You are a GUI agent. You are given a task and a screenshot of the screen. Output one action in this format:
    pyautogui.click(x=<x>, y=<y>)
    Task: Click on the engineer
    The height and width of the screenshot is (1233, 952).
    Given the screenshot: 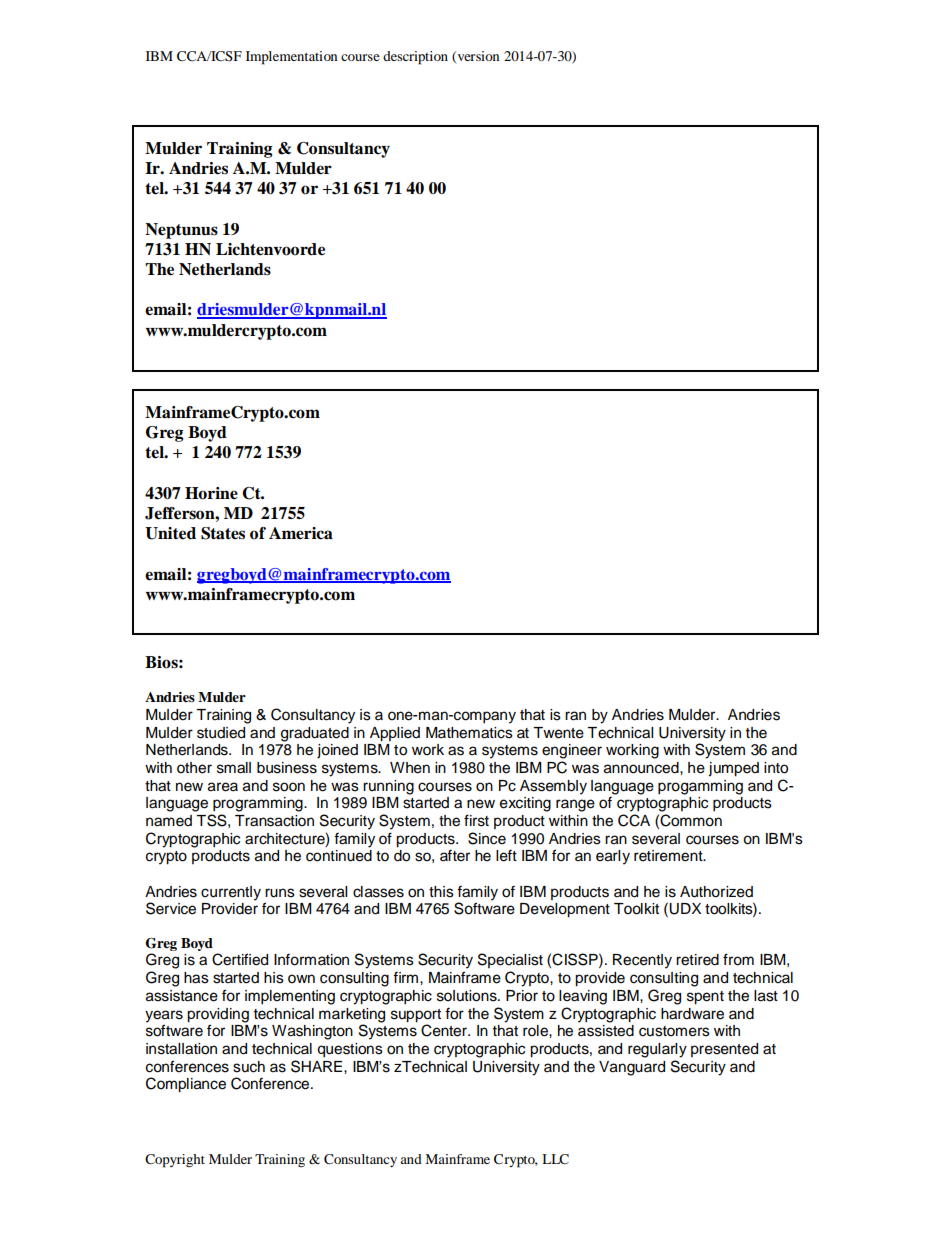 What is the action you would take?
    pyautogui.click(x=572, y=751)
